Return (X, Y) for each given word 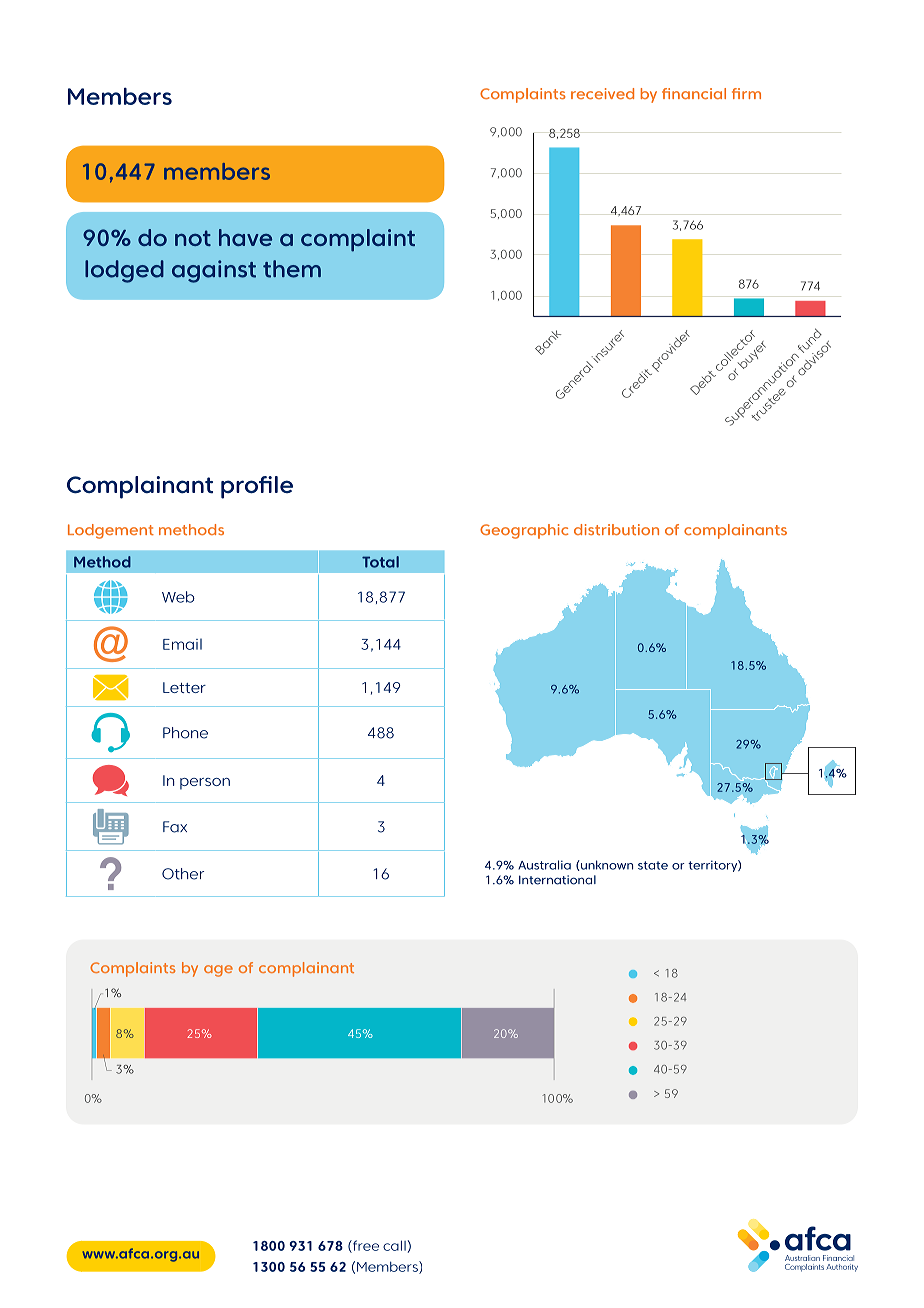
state (653, 865)
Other (183, 874)
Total (380, 562)
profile (257, 487)
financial (694, 93)
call (394, 1245)
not (193, 238)
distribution (616, 529)
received (602, 93)
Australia (544, 865)
